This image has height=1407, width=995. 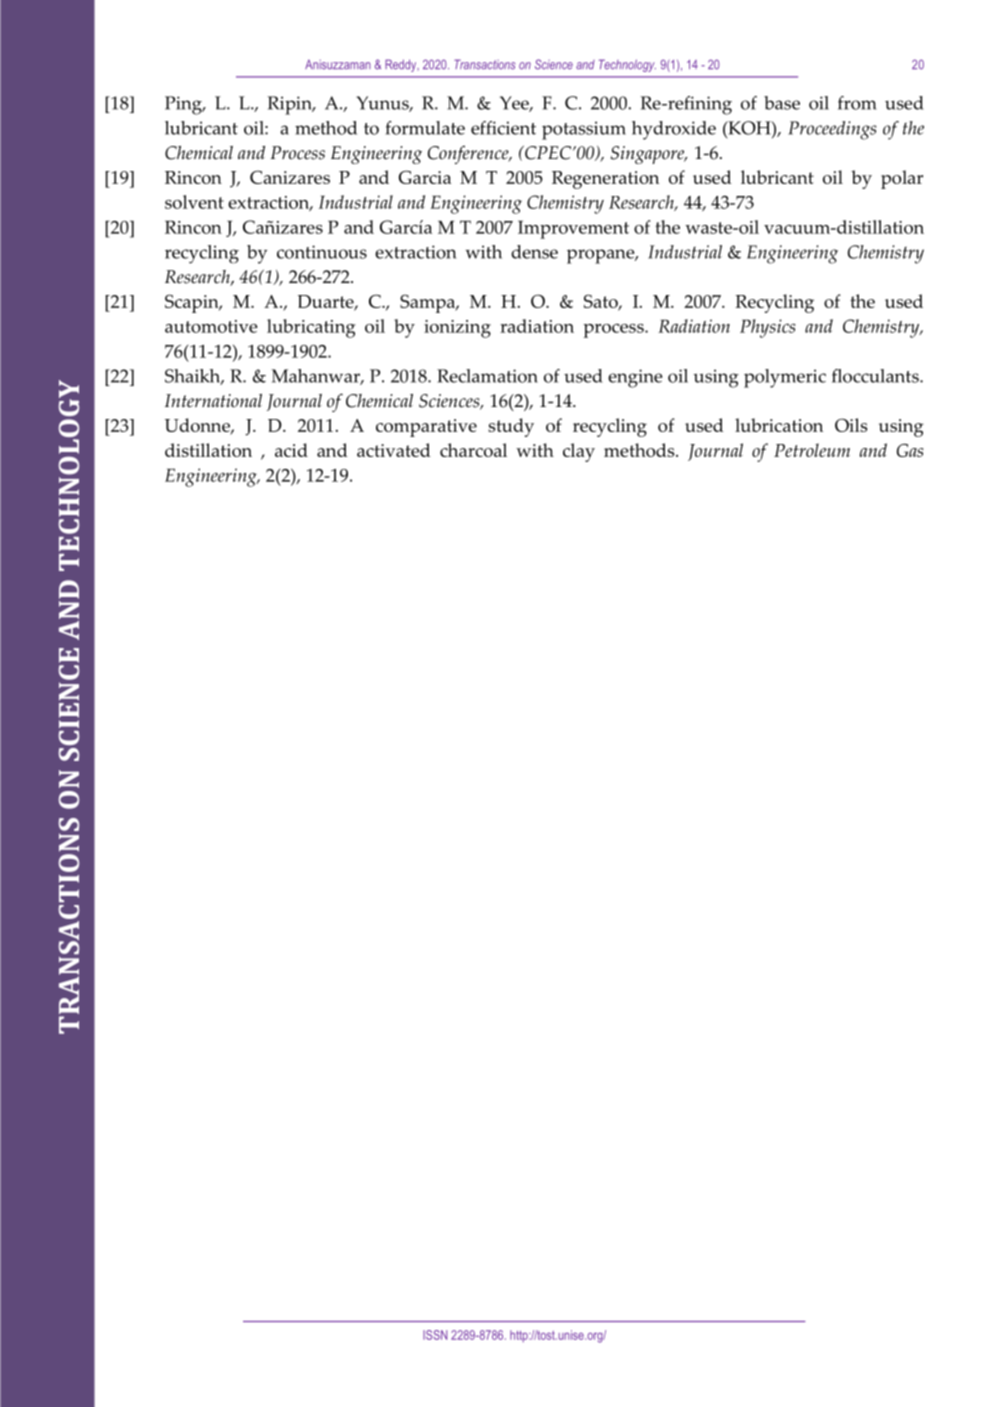 I want to click on potassium, so click(x=584, y=130).
